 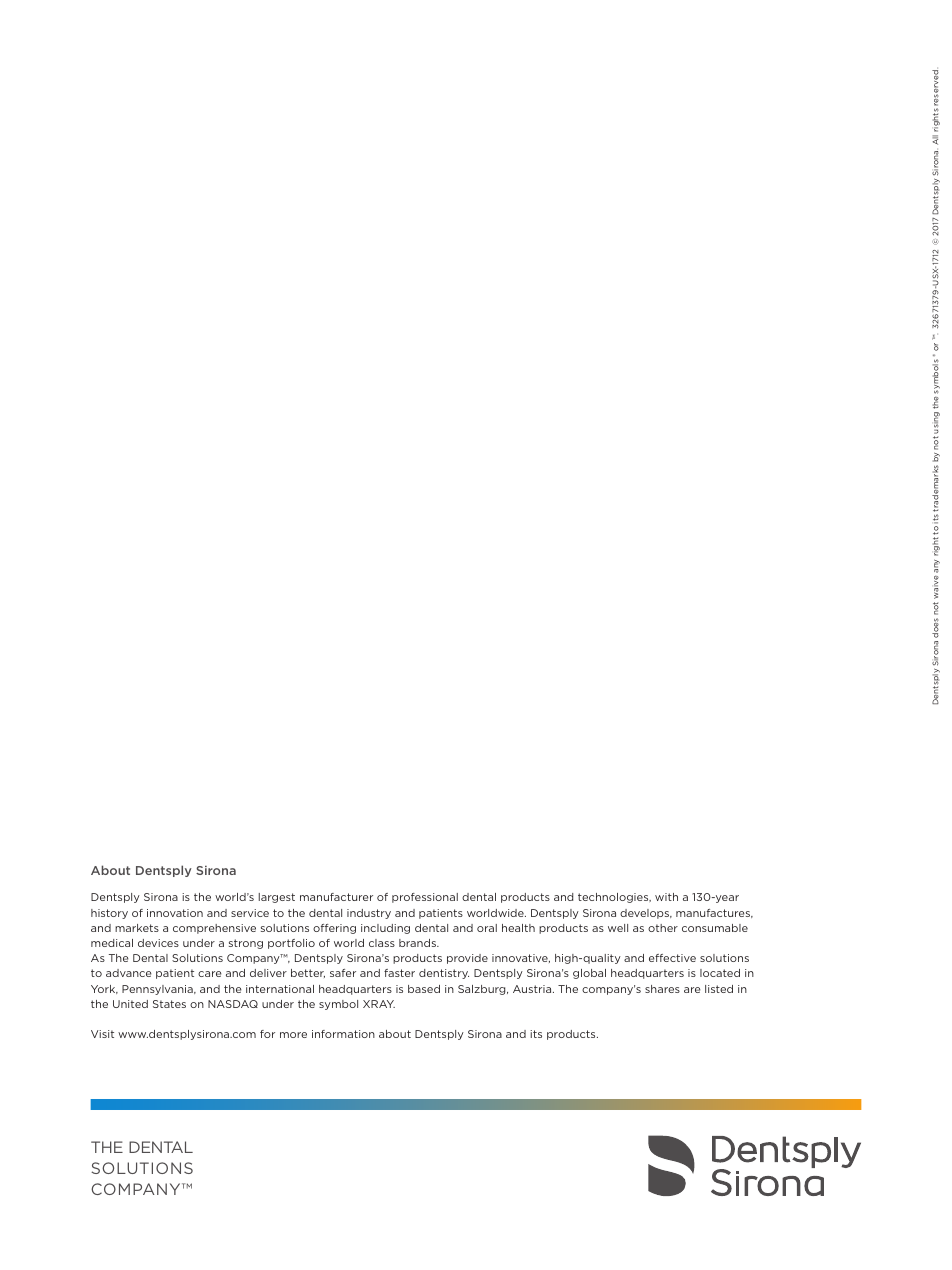 What do you see at coordinates (343, 1034) in the image?
I see `information` at bounding box center [343, 1034].
